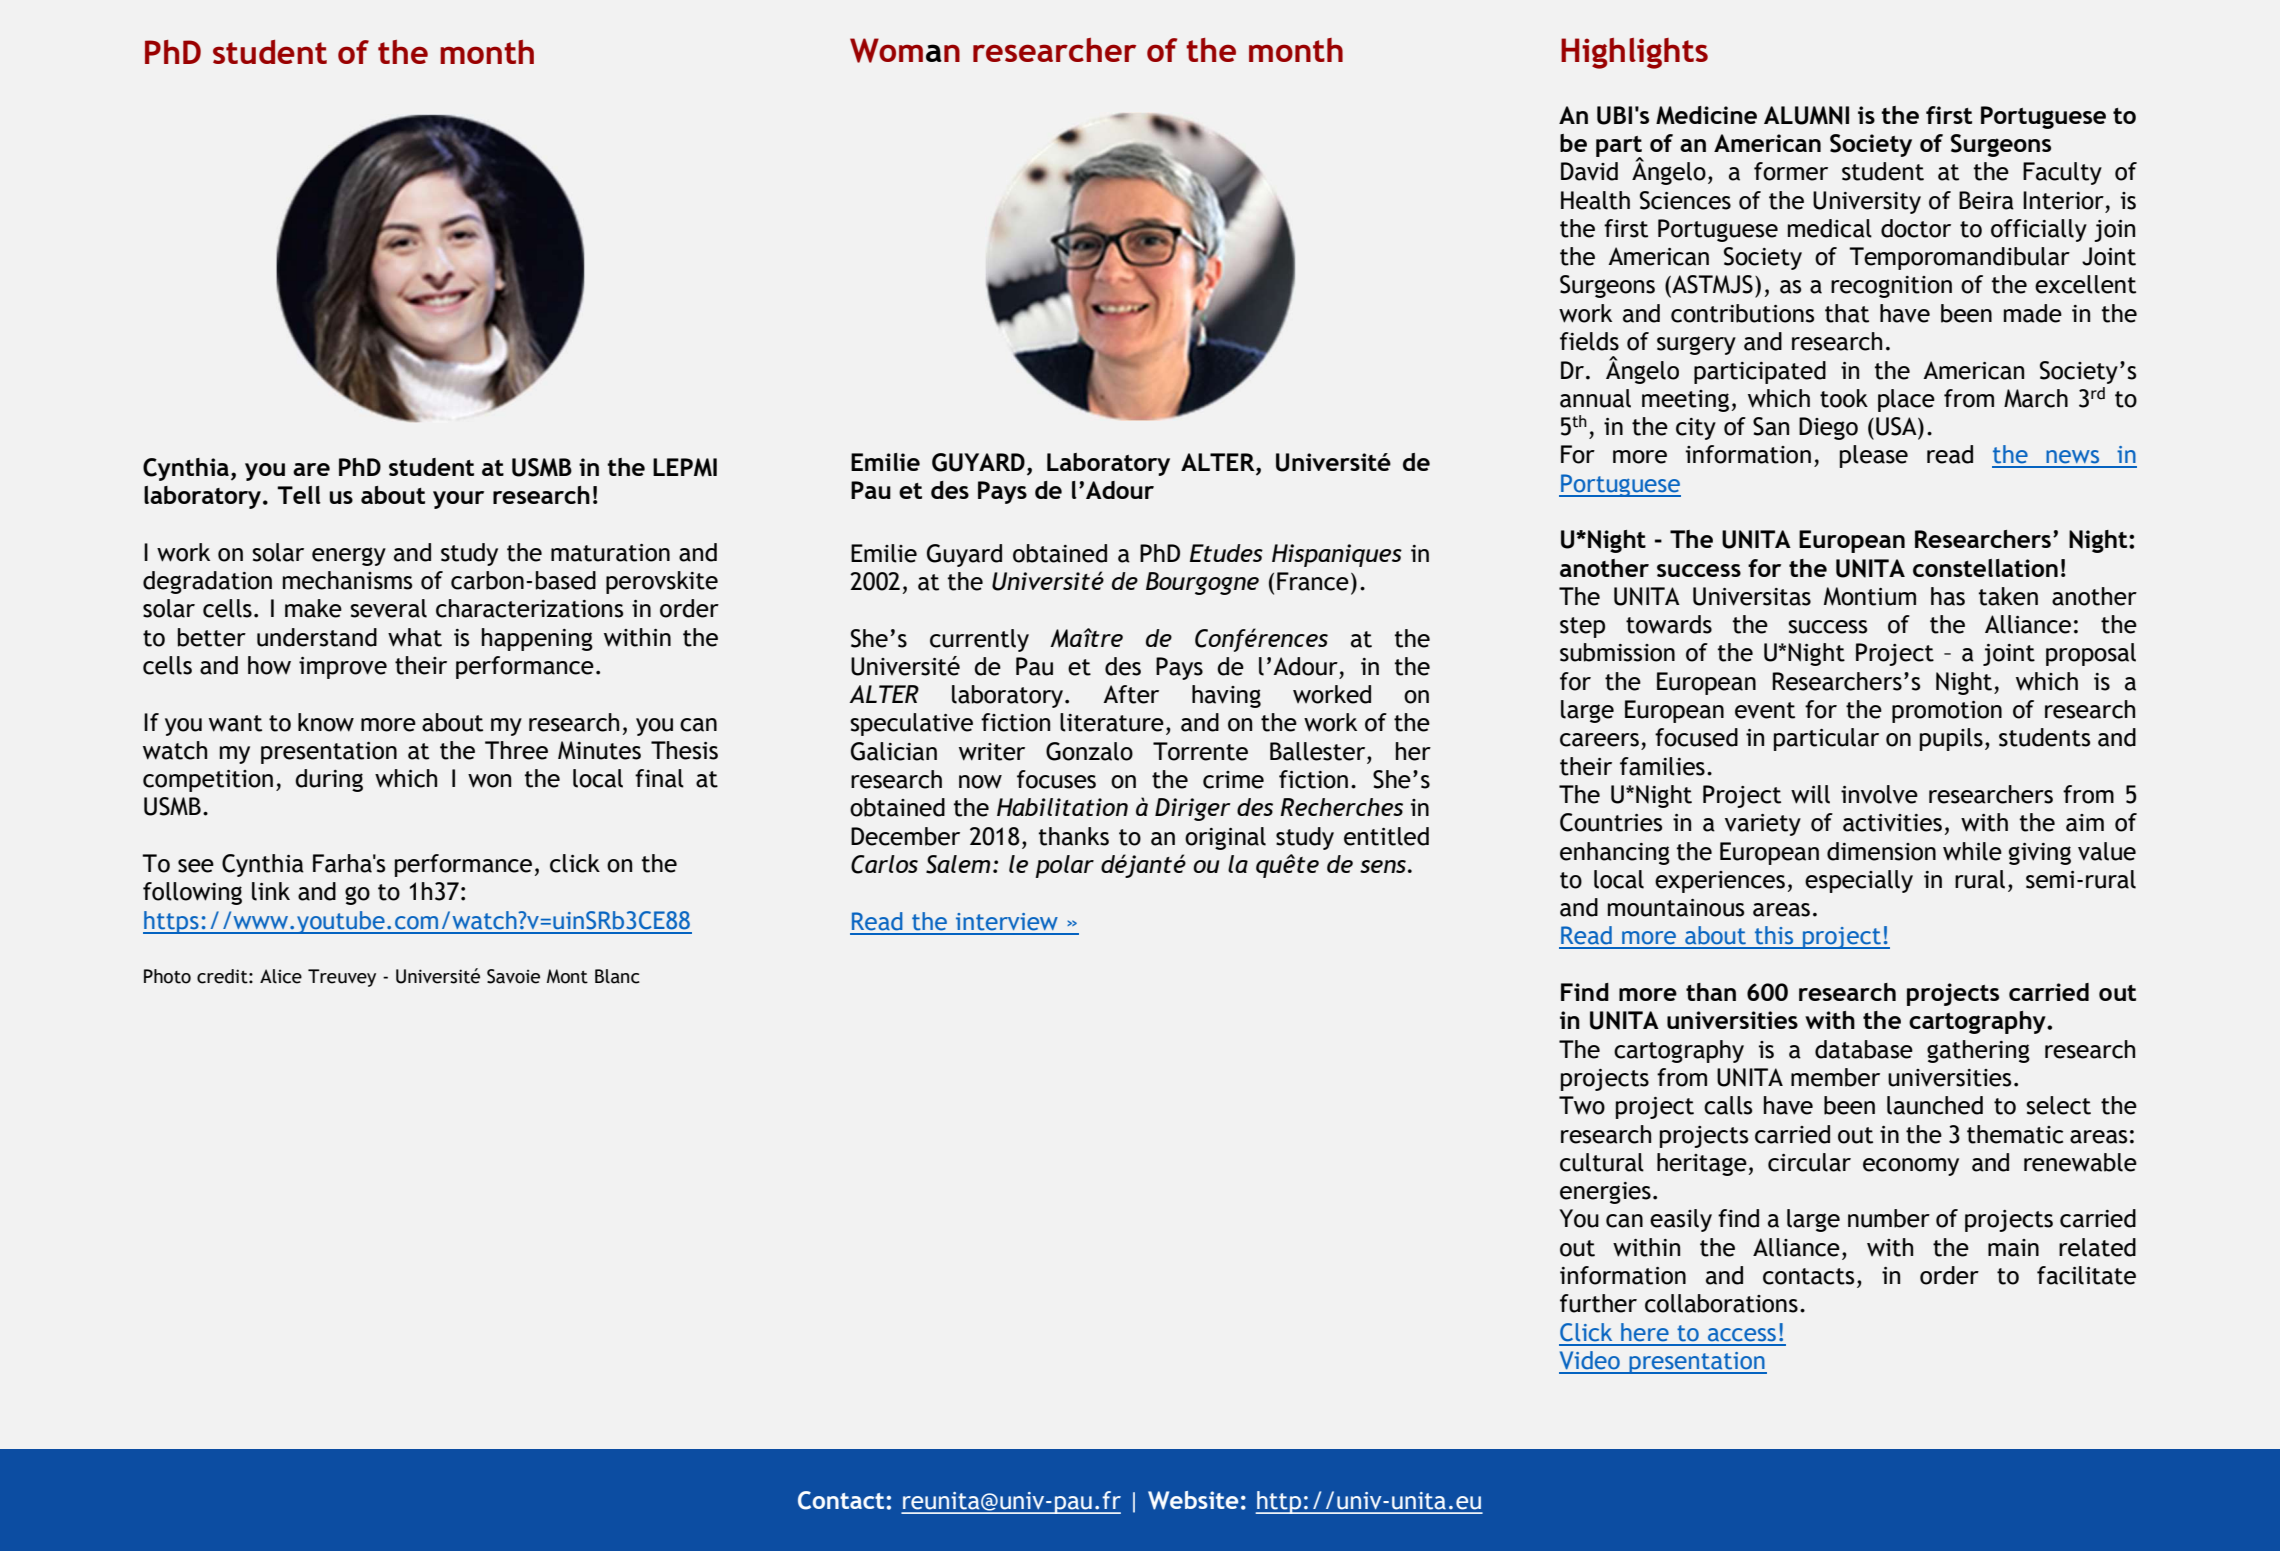 This page has height=1556, width=2280. I want to click on launched, so click(1935, 1105).
